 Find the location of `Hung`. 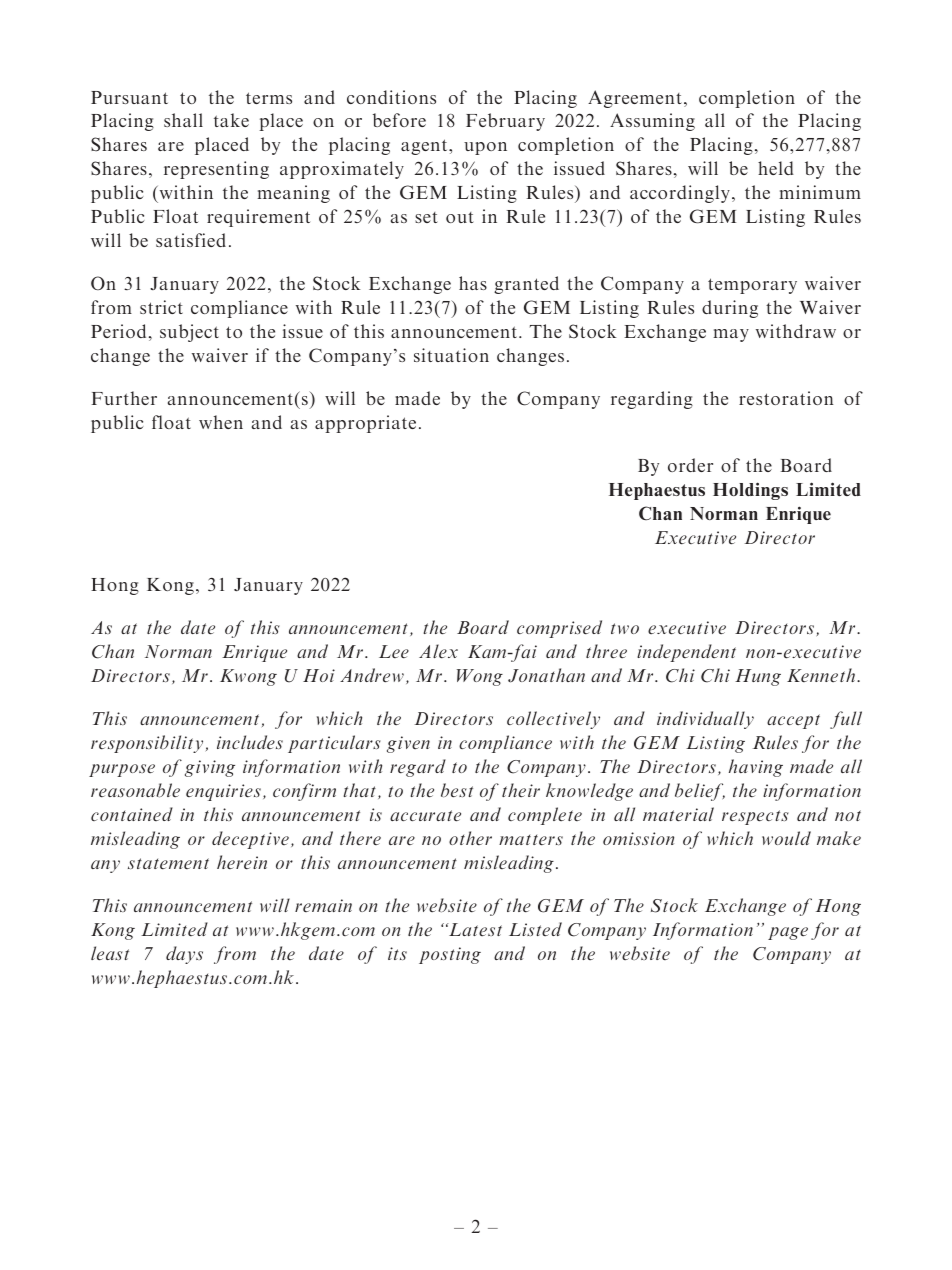

Hung is located at coordinates (758, 677).
